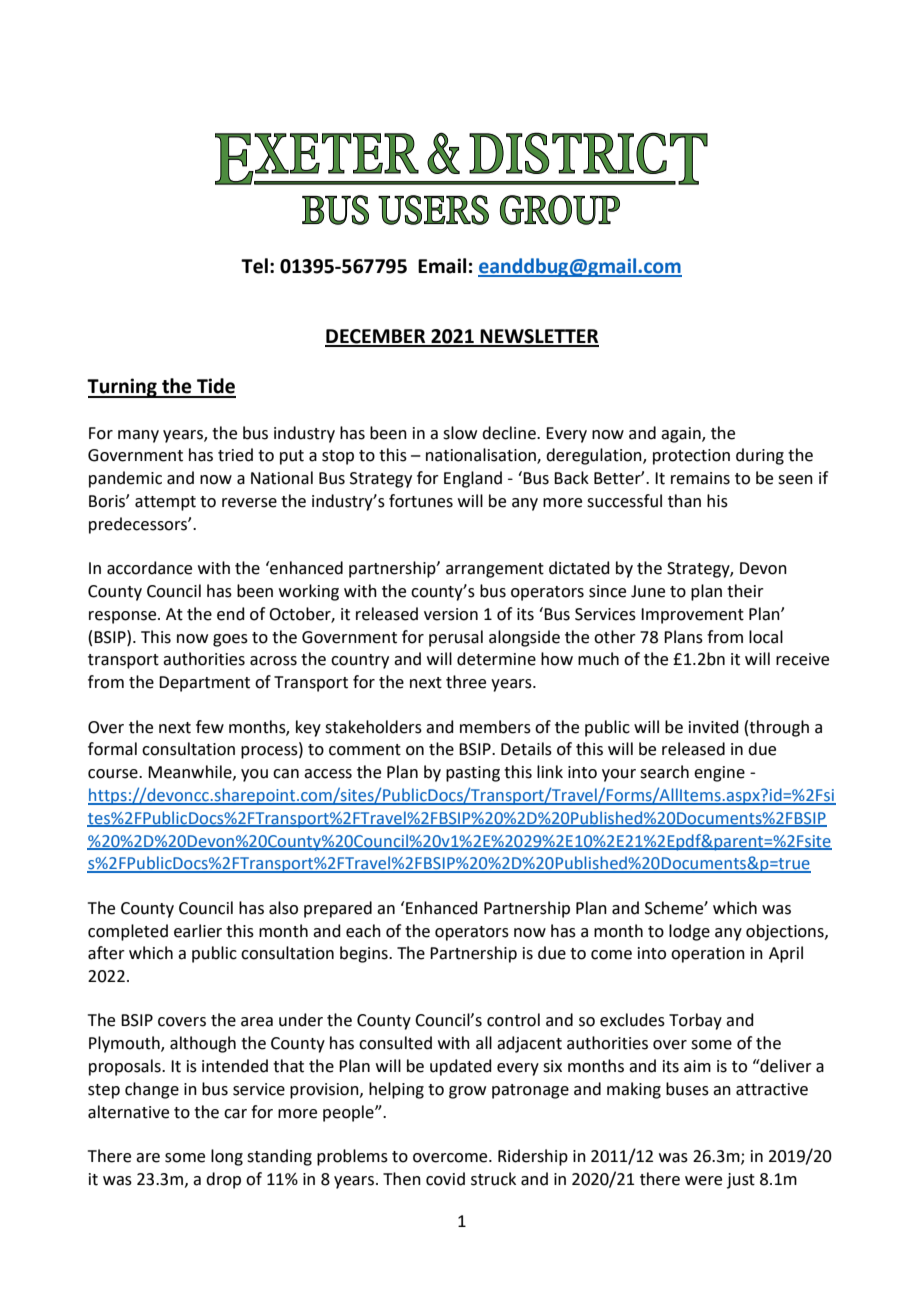 The width and height of the page is (924, 1308). Describe the element at coordinates (714, 727) in the page. I see `invited` at that location.
